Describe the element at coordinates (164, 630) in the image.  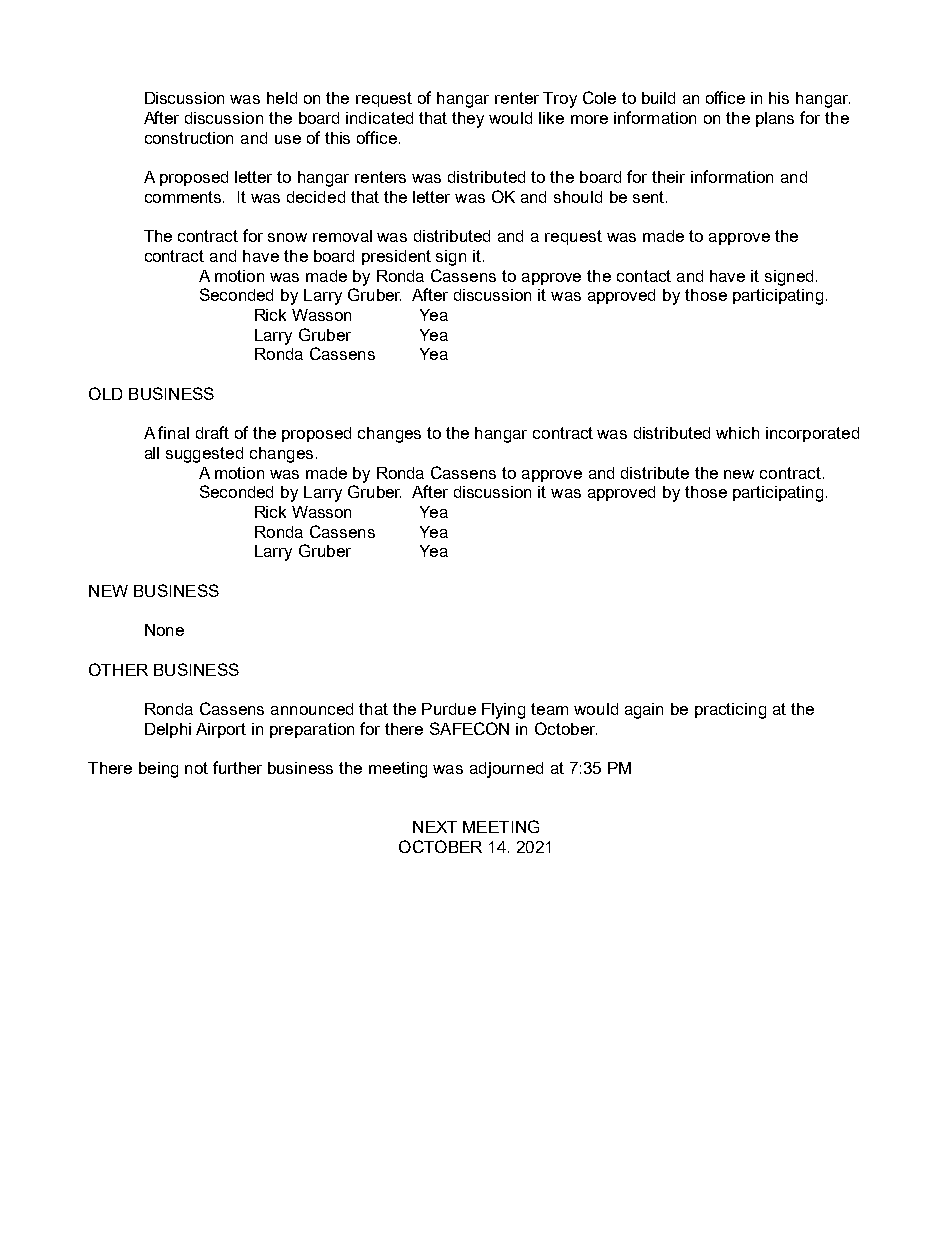
I see `None` at that location.
